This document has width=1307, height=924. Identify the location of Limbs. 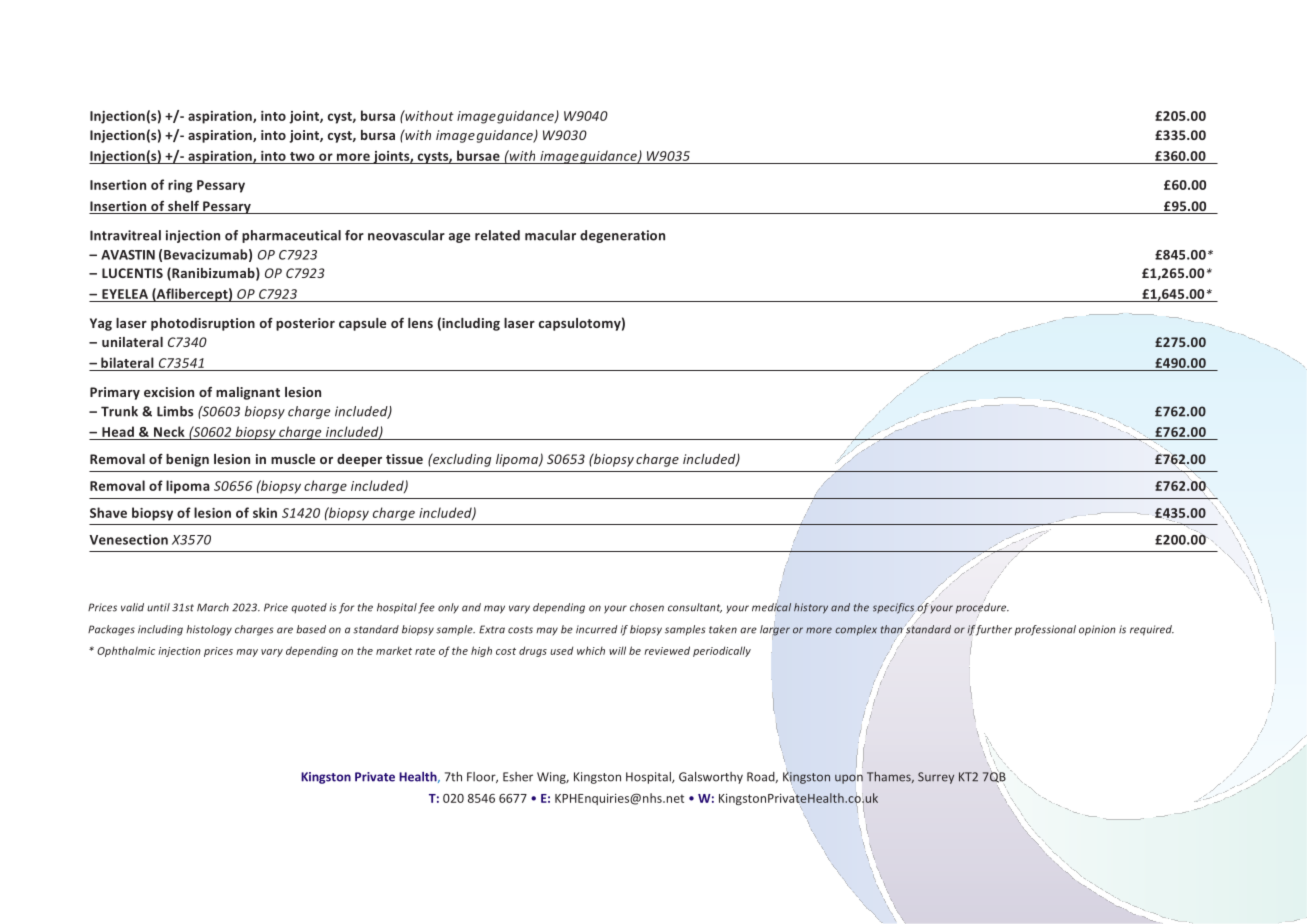
(175, 411).
